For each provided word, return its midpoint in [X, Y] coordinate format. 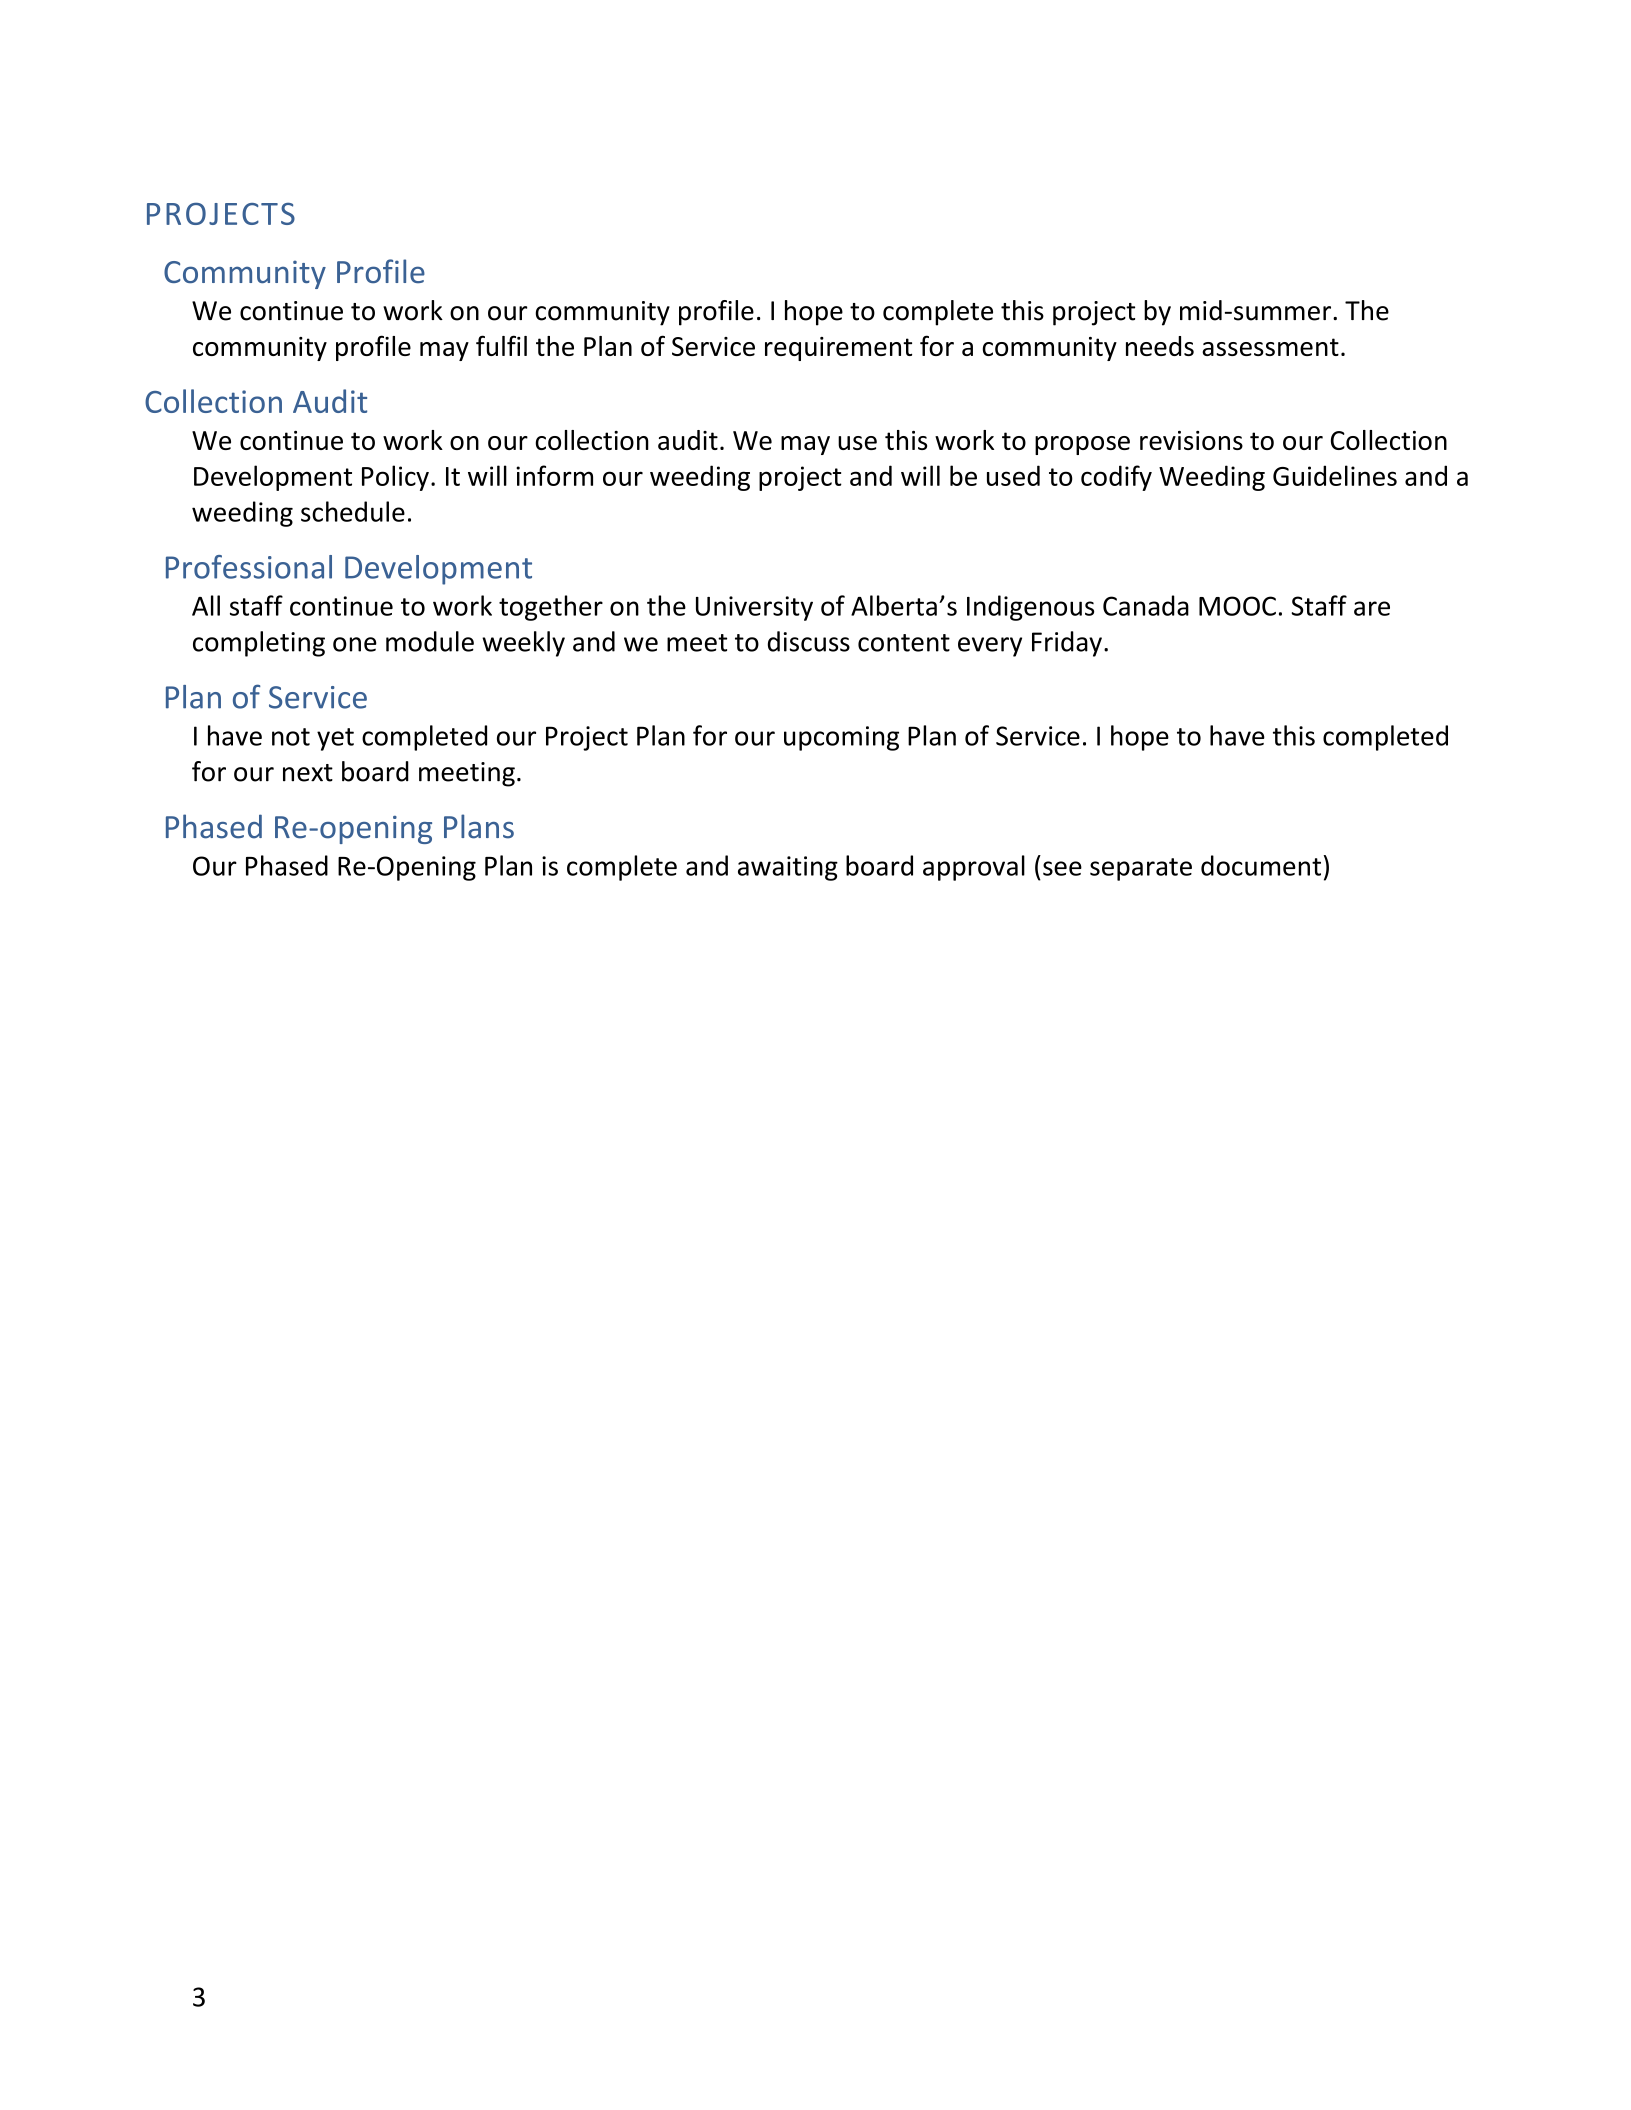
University [754, 608]
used [1013, 475]
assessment [1270, 347]
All [206, 605]
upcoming [841, 738]
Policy [395, 478]
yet [335, 739]
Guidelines [1335, 475]
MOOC [1237, 606]
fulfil [501, 345]
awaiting [788, 868]
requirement [838, 349]
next [308, 773]
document [1261, 865]
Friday [1067, 644]
